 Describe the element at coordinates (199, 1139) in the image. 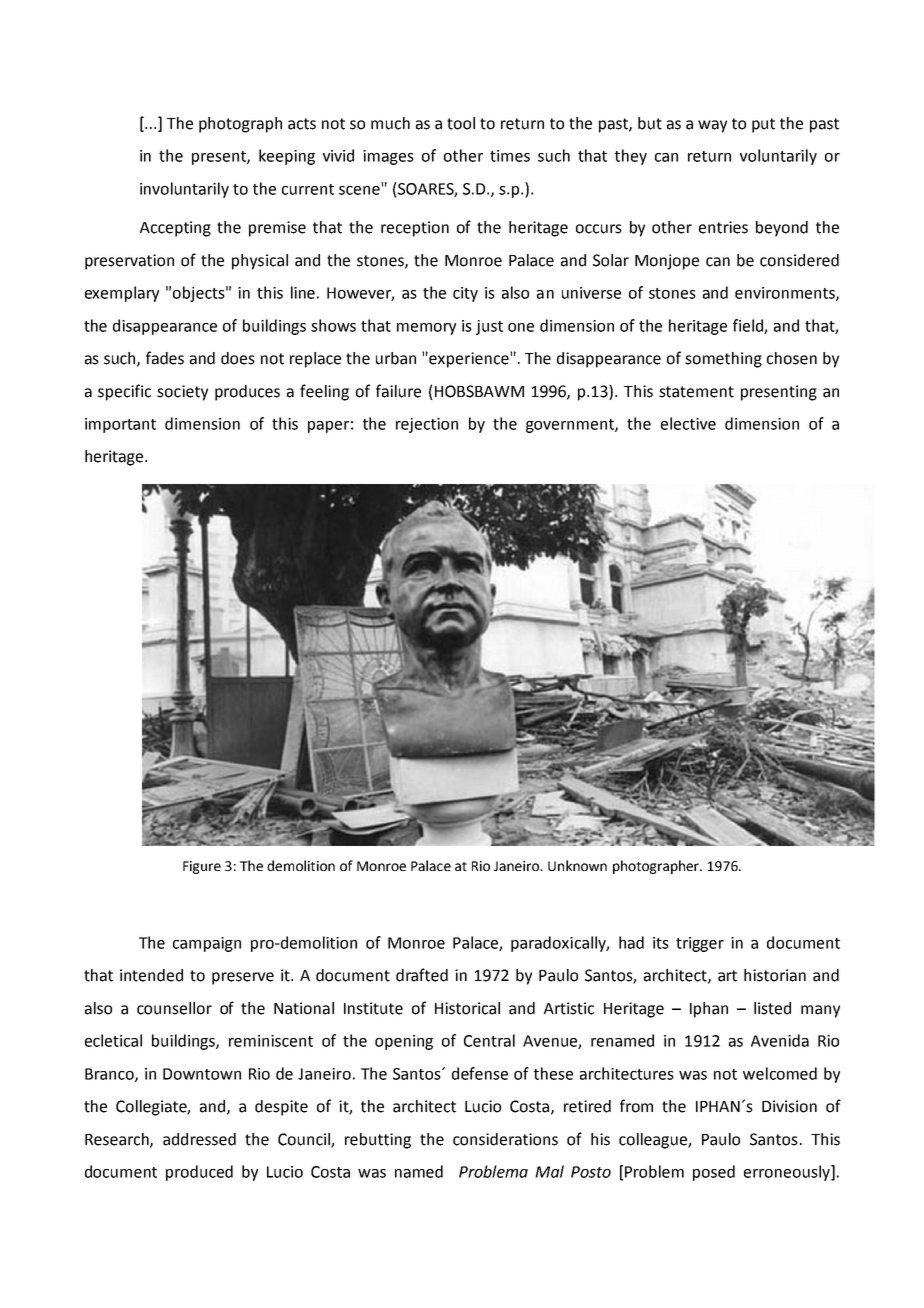

I see `addressed` at that location.
